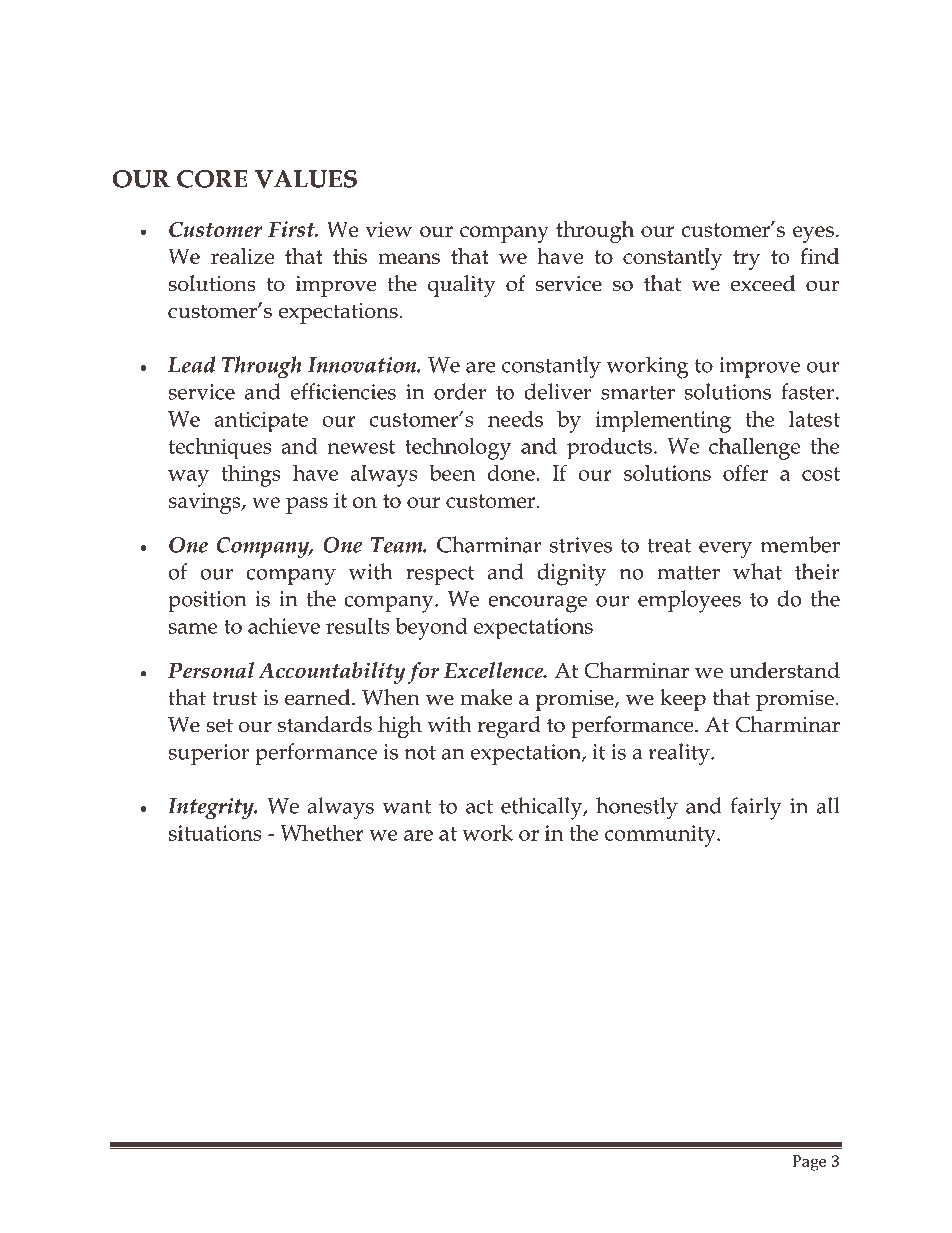 The height and width of the image is (1233, 952). What do you see at coordinates (322, 832) in the image?
I see `Whether` at bounding box center [322, 832].
